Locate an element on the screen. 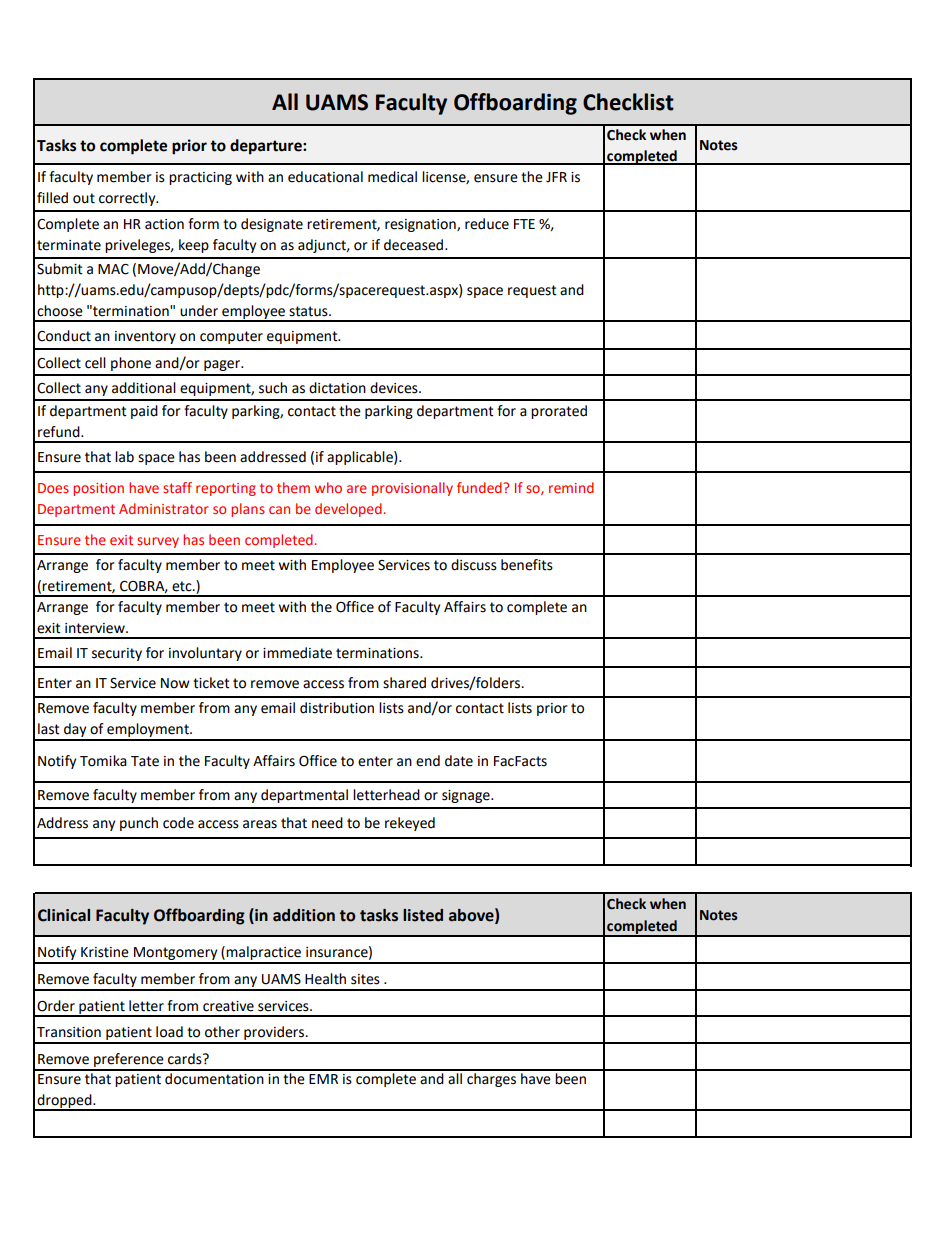 This screenshot has height=1233, width=952. educational is located at coordinates (325, 177).
